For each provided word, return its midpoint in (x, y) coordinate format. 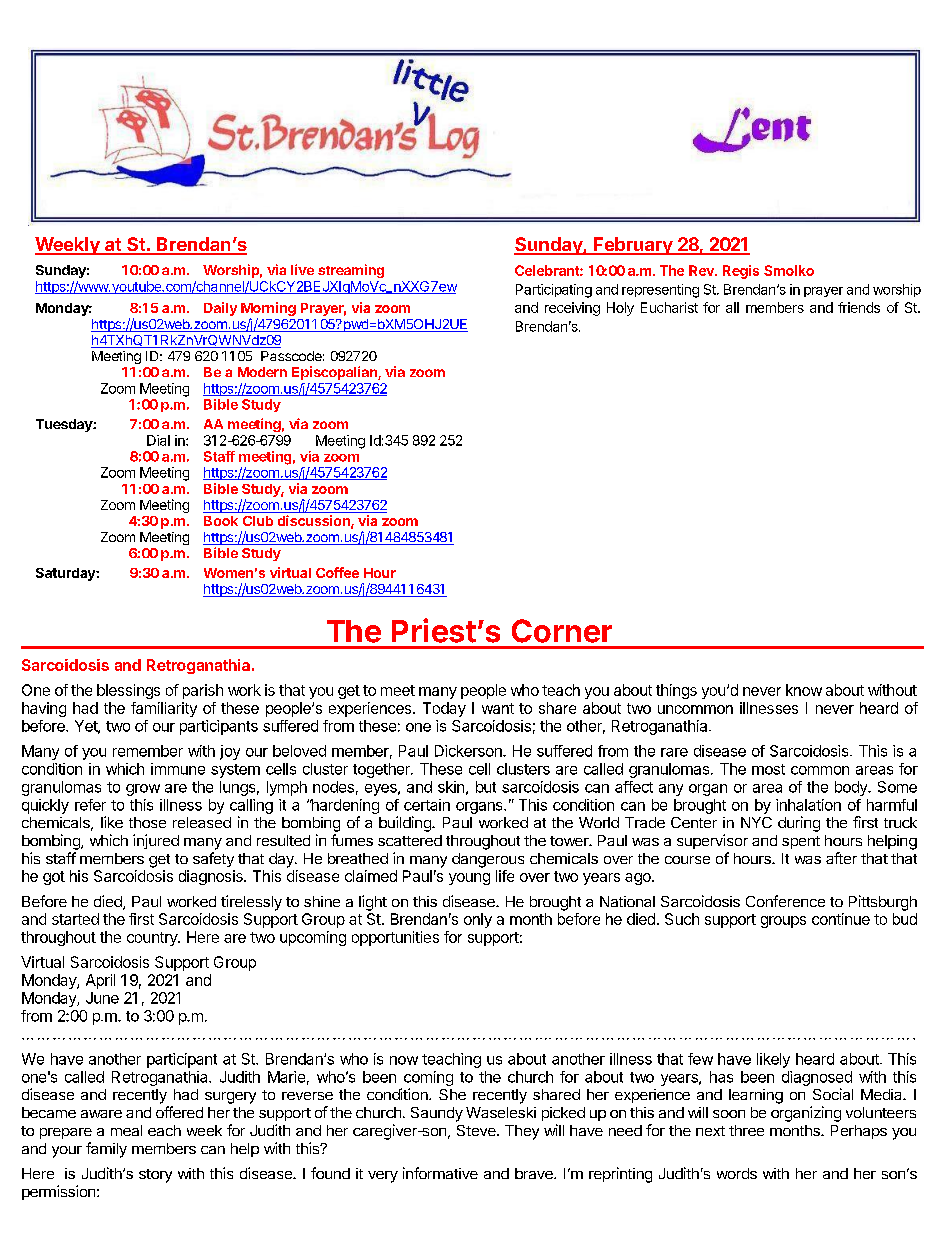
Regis (741, 272)
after (841, 858)
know (804, 690)
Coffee (337, 572)
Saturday (66, 574)
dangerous (488, 860)
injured (156, 841)
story (155, 1176)
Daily (220, 309)
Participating (554, 291)
